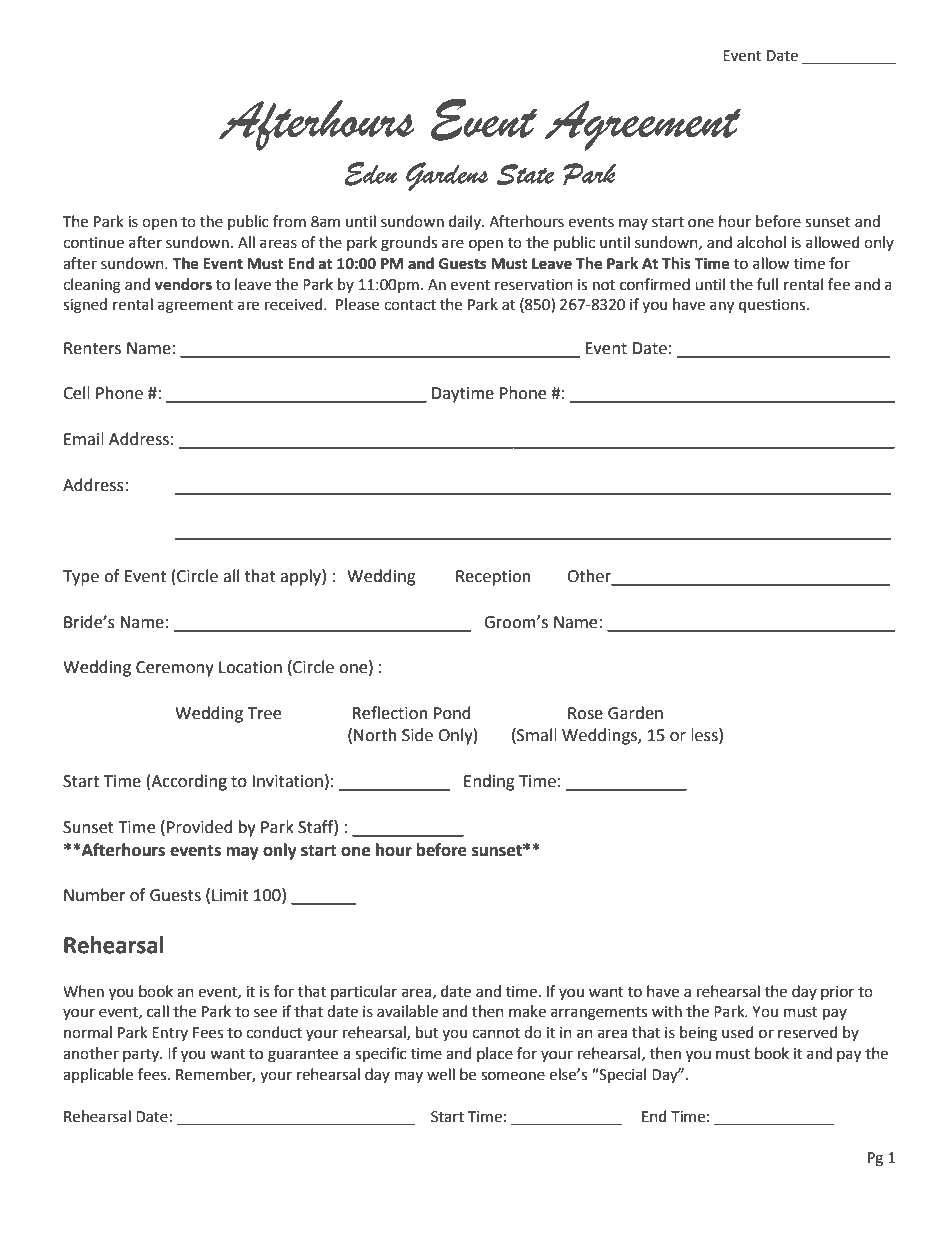  I want to click on used, so click(738, 1032).
